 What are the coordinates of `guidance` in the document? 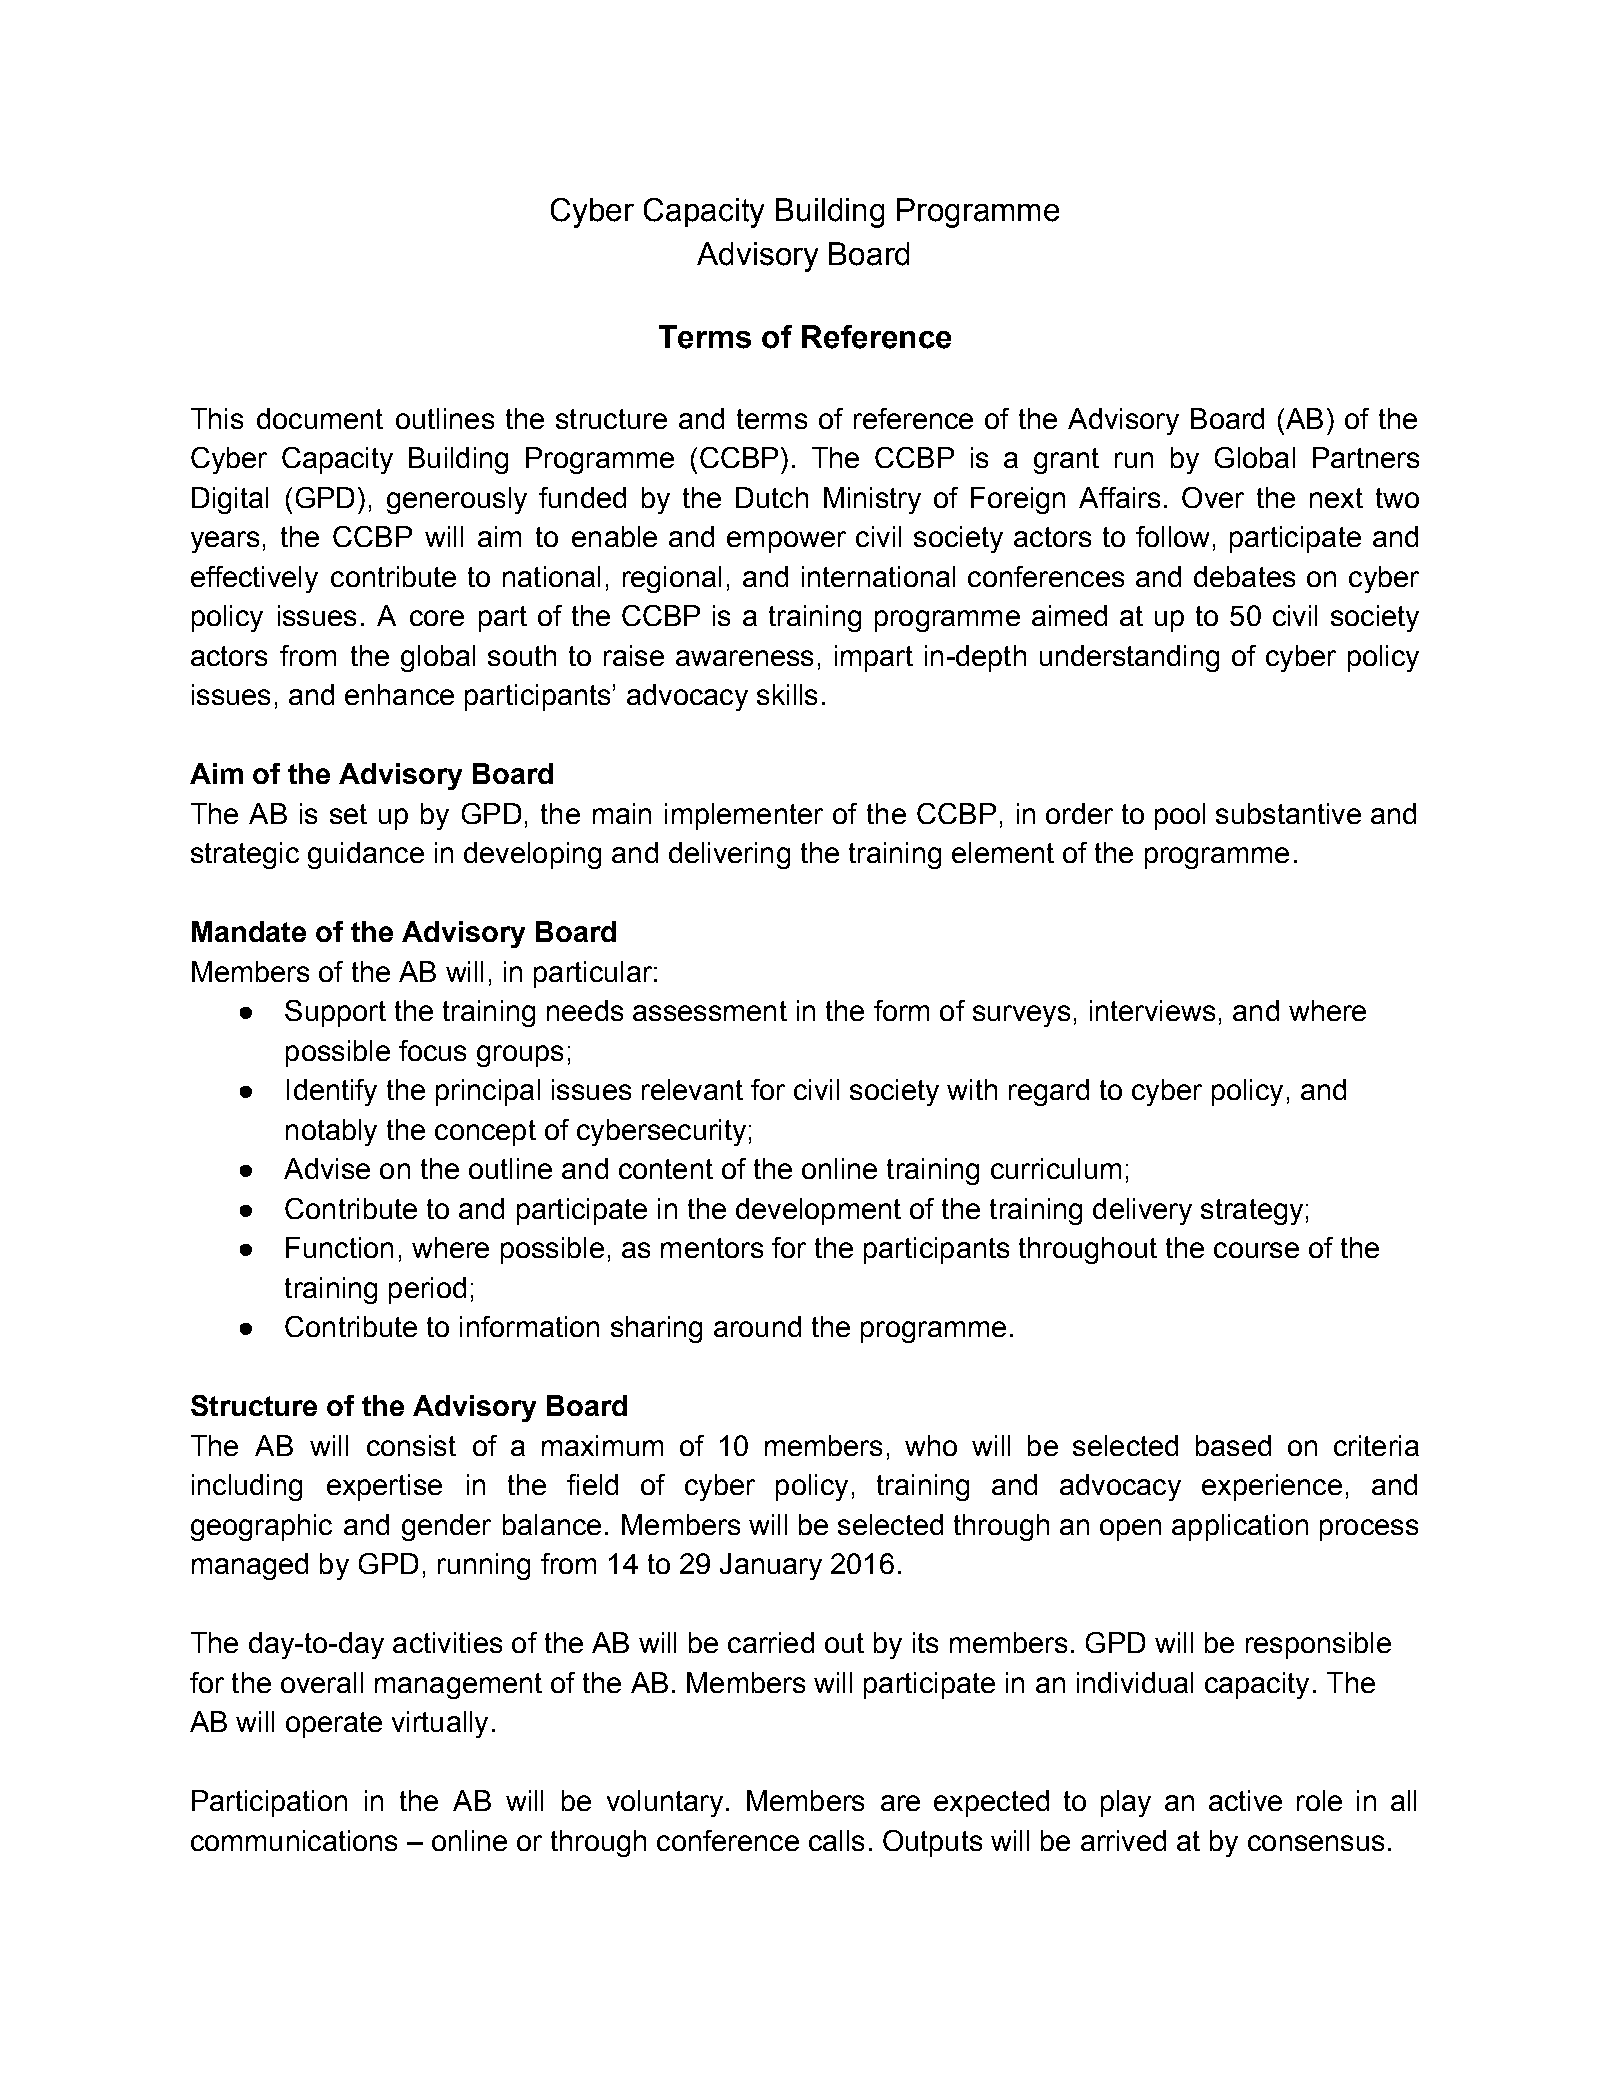 It's located at (366, 855).
